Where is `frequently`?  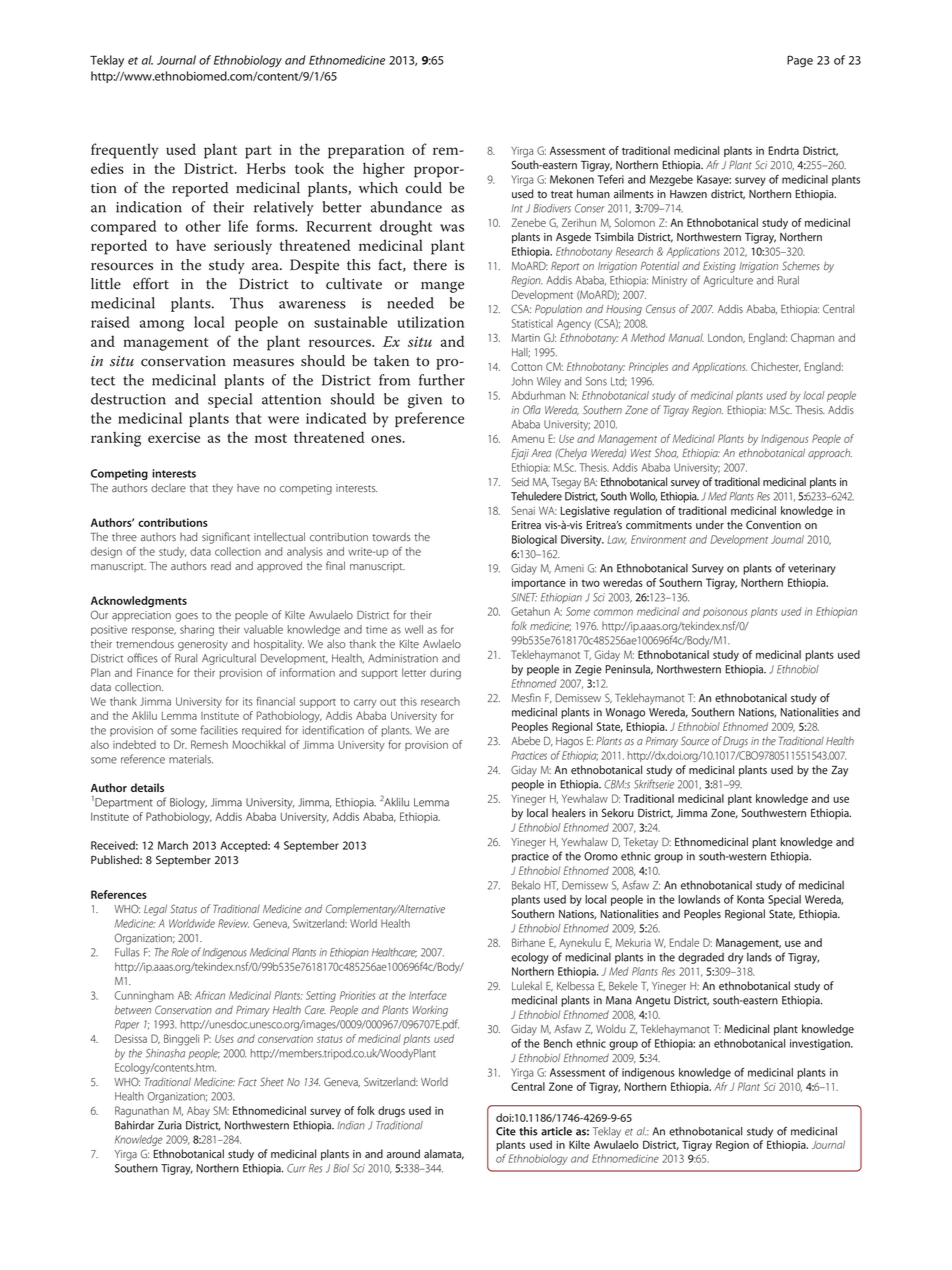 frequently is located at coordinates (124, 151).
